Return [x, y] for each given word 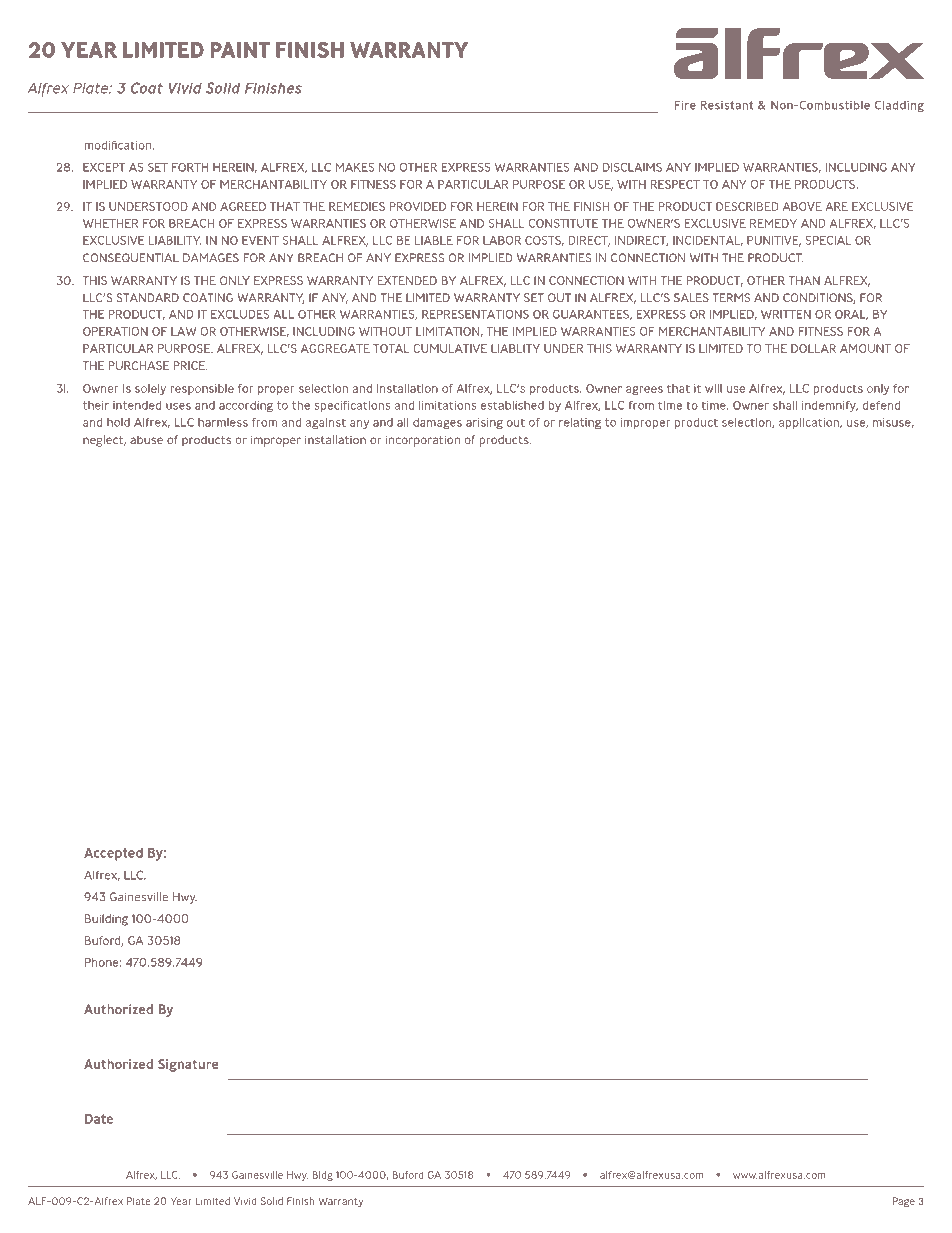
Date [99, 1119]
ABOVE [802, 206]
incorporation [423, 441]
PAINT [240, 50]
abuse [146, 439]
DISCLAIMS [632, 167]
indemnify [830, 406]
